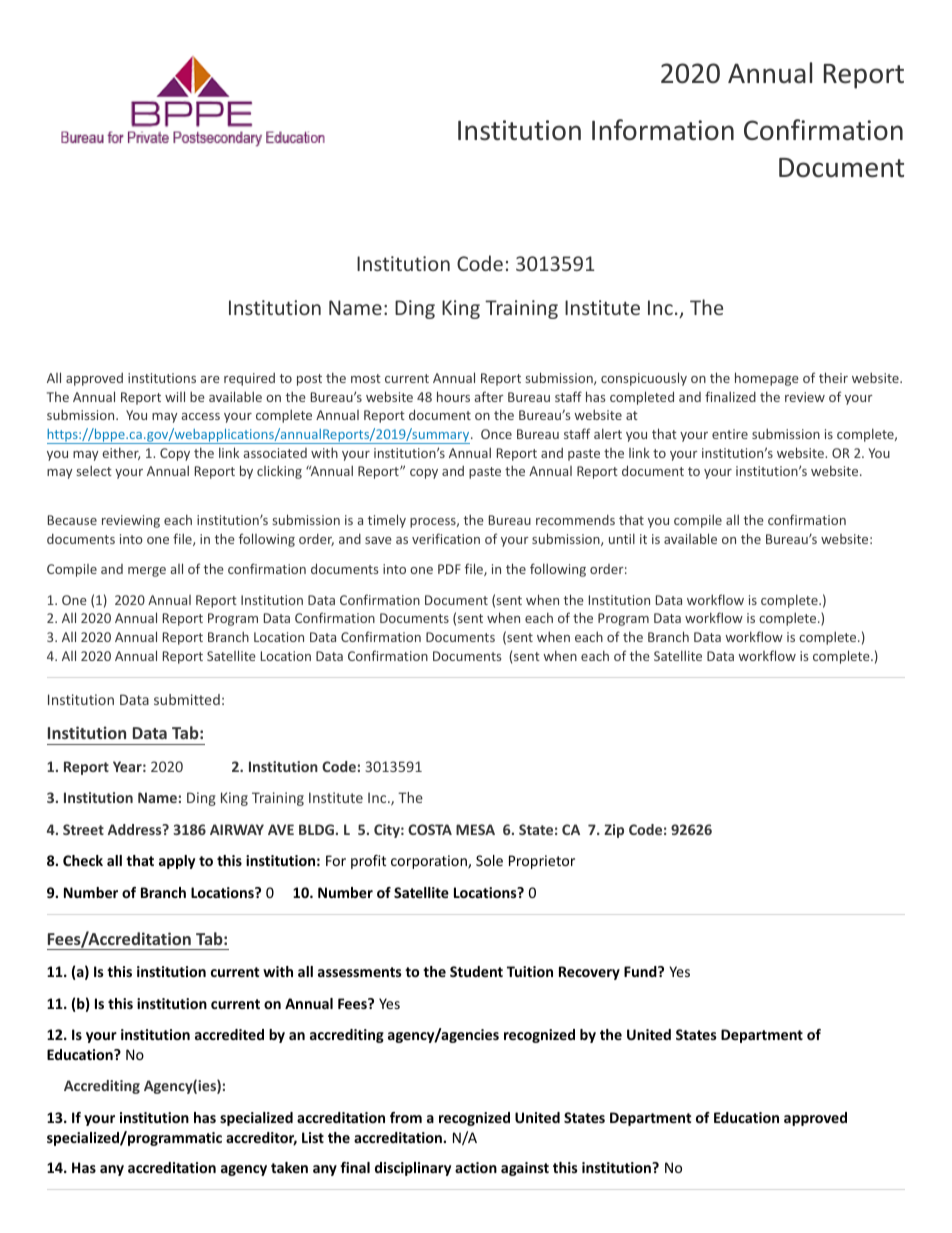  Describe the element at coordinates (210, 379) in the document. I see `are` at that location.
